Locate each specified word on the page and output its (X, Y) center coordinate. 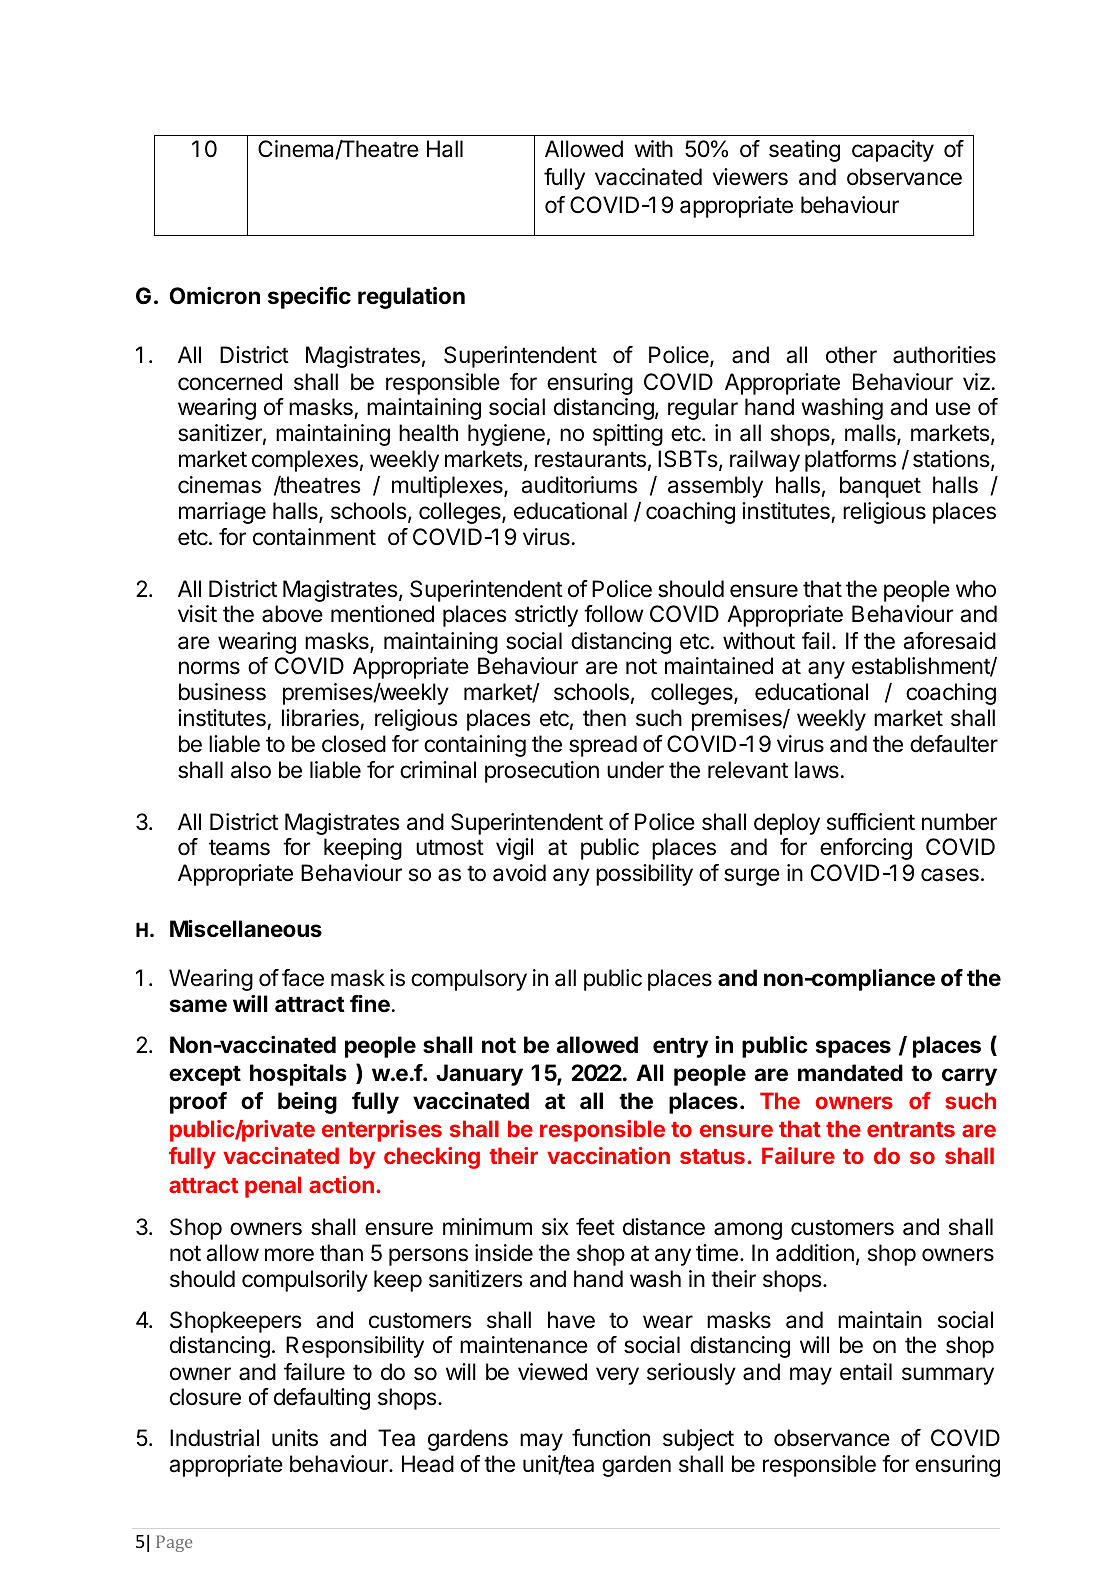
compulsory (469, 980)
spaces (853, 1049)
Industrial (214, 1438)
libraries (320, 718)
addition (815, 1253)
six (555, 1227)
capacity (893, 151)
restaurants (590, 459)
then (604, 718)
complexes (305, 461)
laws (817, 770)
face (303, 978)
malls (871, 434)
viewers (750, 177)
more (289, 1255)
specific (309, 298)
